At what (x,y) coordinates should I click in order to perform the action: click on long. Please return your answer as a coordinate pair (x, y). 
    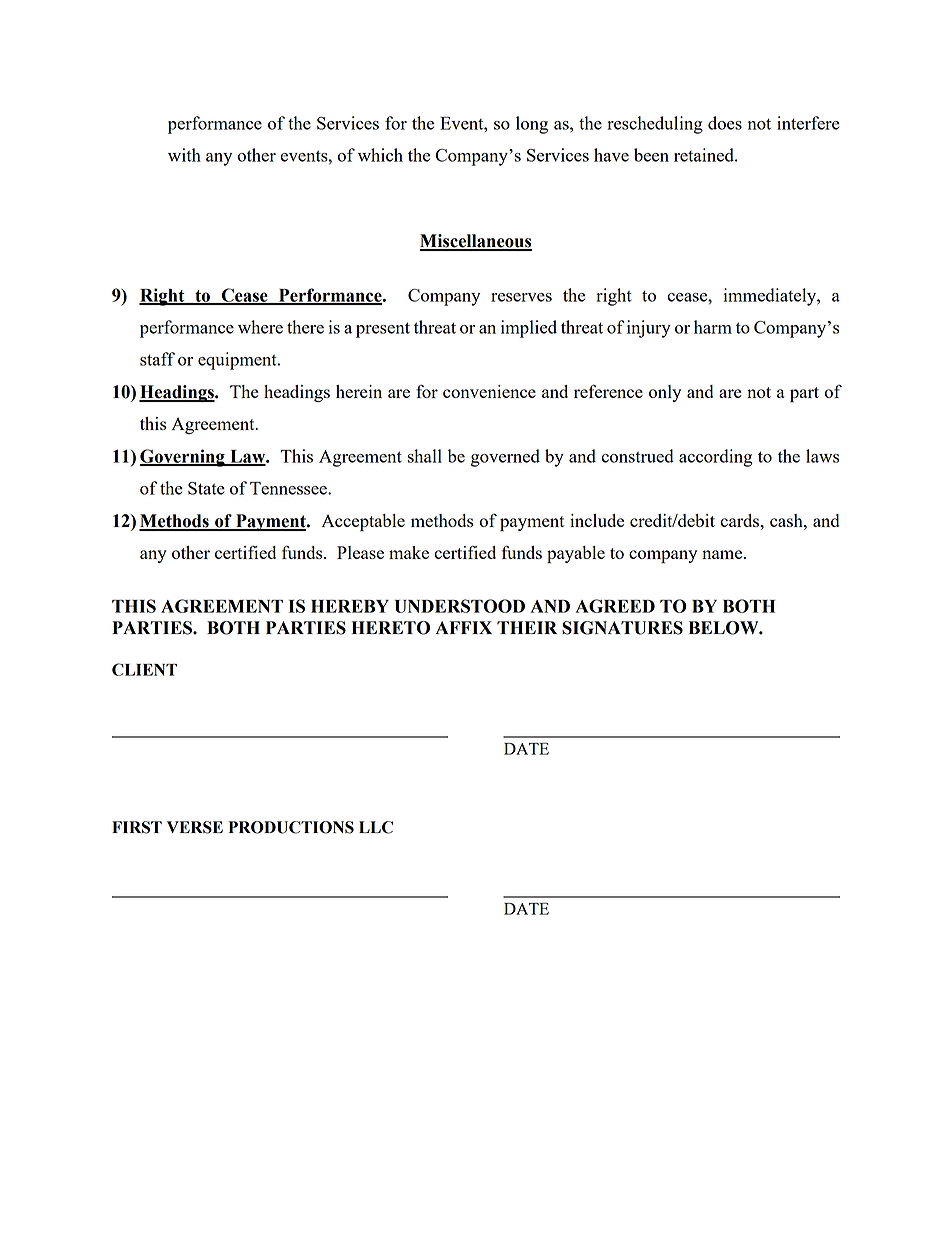
    Looking at the image, I should click on (532, 125).
